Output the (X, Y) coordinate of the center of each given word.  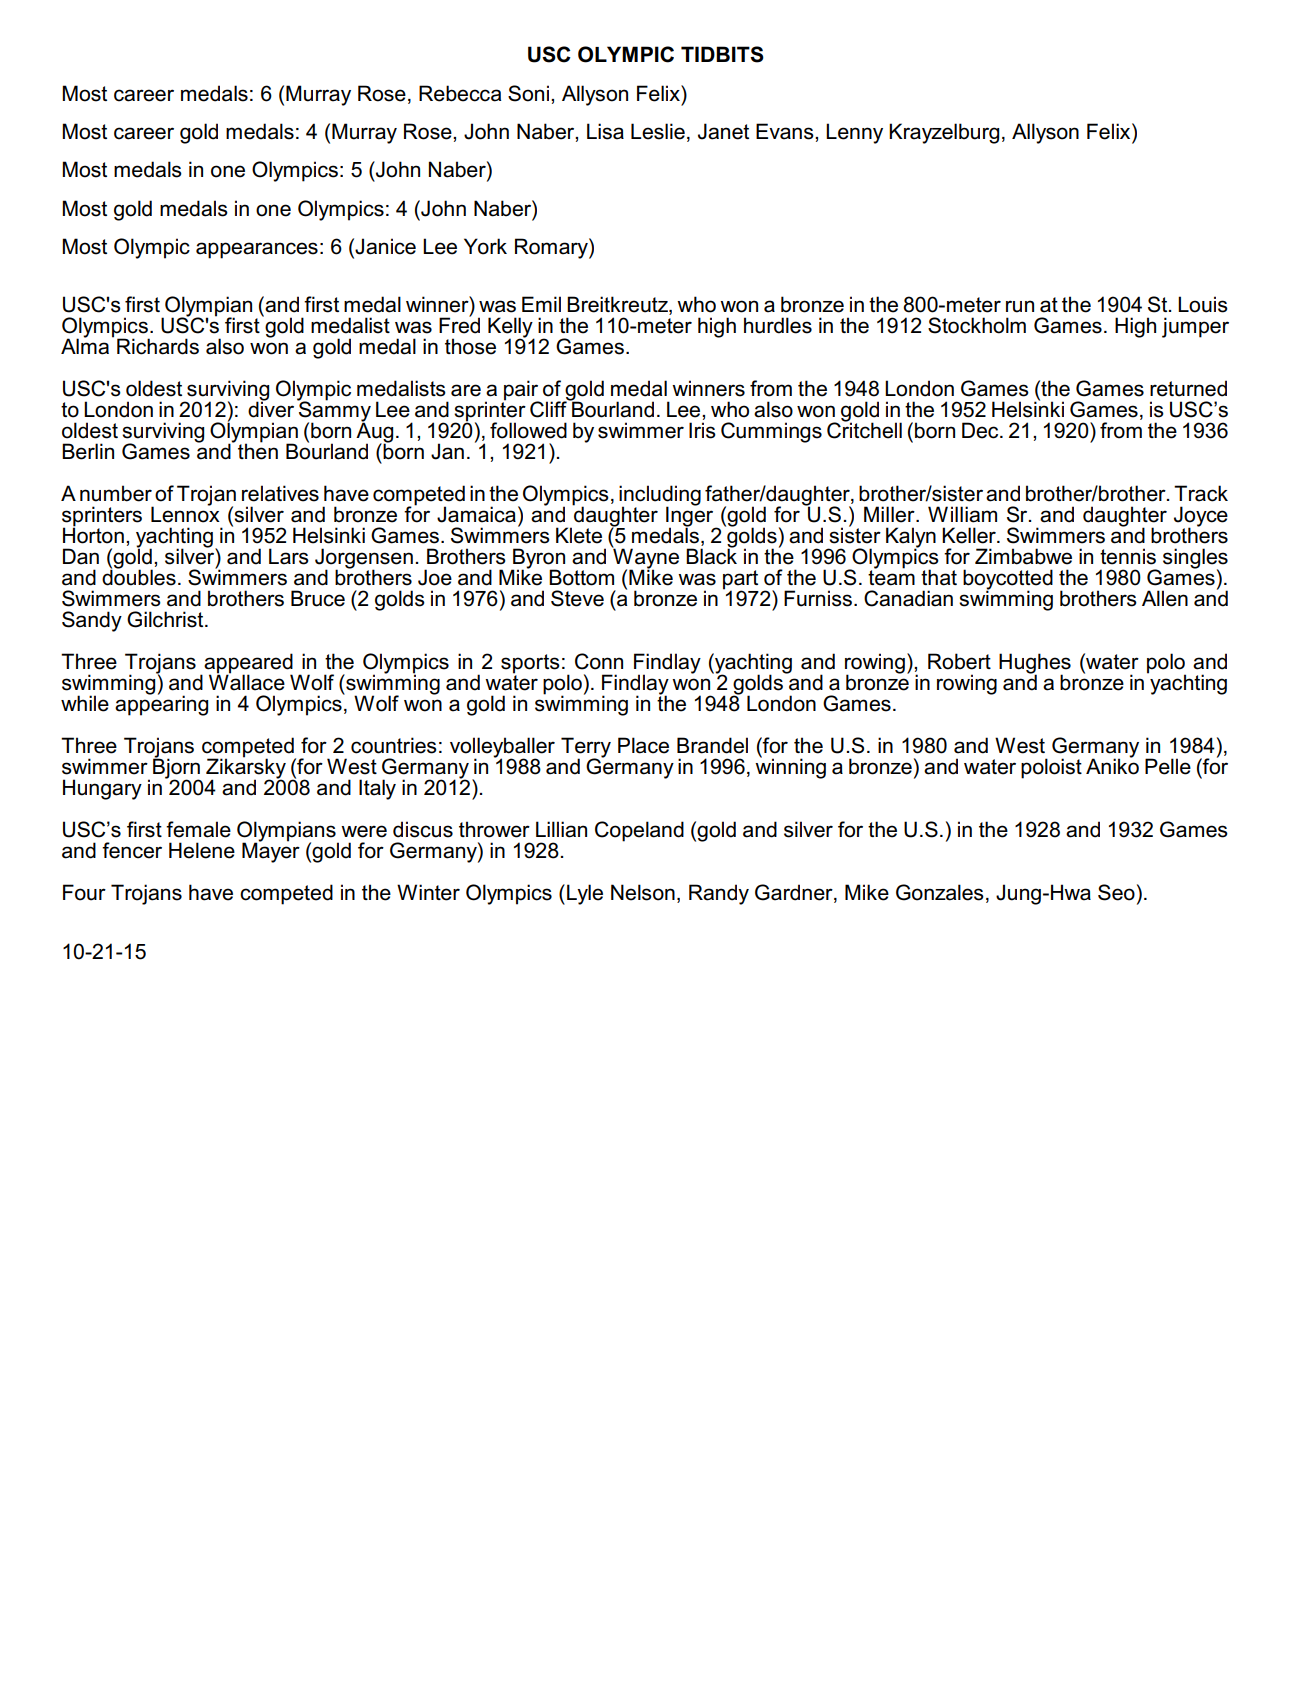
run (1020, 306)
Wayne (645, 558)
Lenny (854, 133)
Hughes (1035, 664)
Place (643, 745)
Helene (202, 850)
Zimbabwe (1023, 556)
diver (271, 408)
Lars (289, 556)
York (485, 246)
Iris (702, 430)
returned (1188, 388)
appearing (161, 704)
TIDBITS (722, 54)
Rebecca (460, 93)
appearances (257, 250)
